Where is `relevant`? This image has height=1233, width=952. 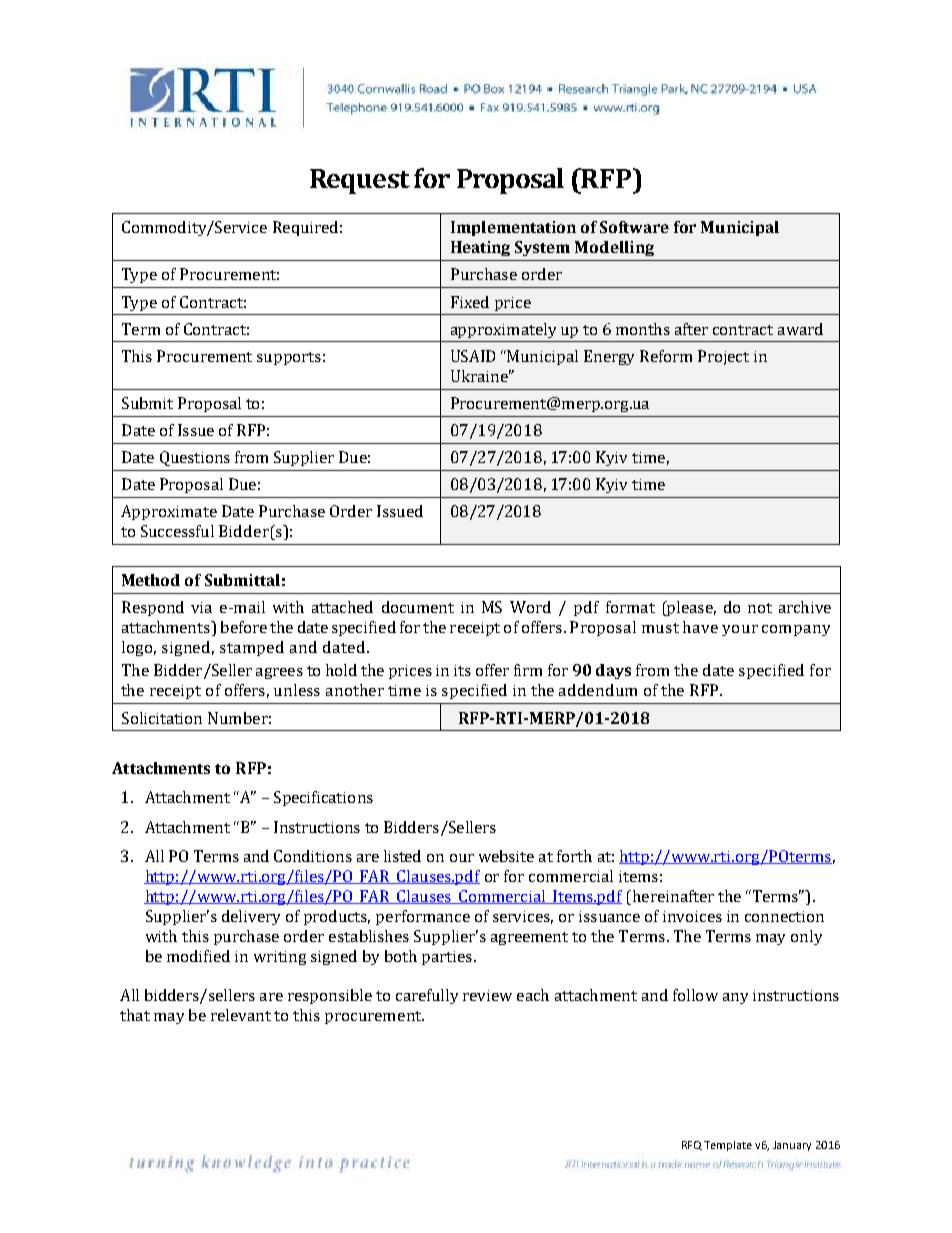
relevant is located at coordinates (241, 1015).
